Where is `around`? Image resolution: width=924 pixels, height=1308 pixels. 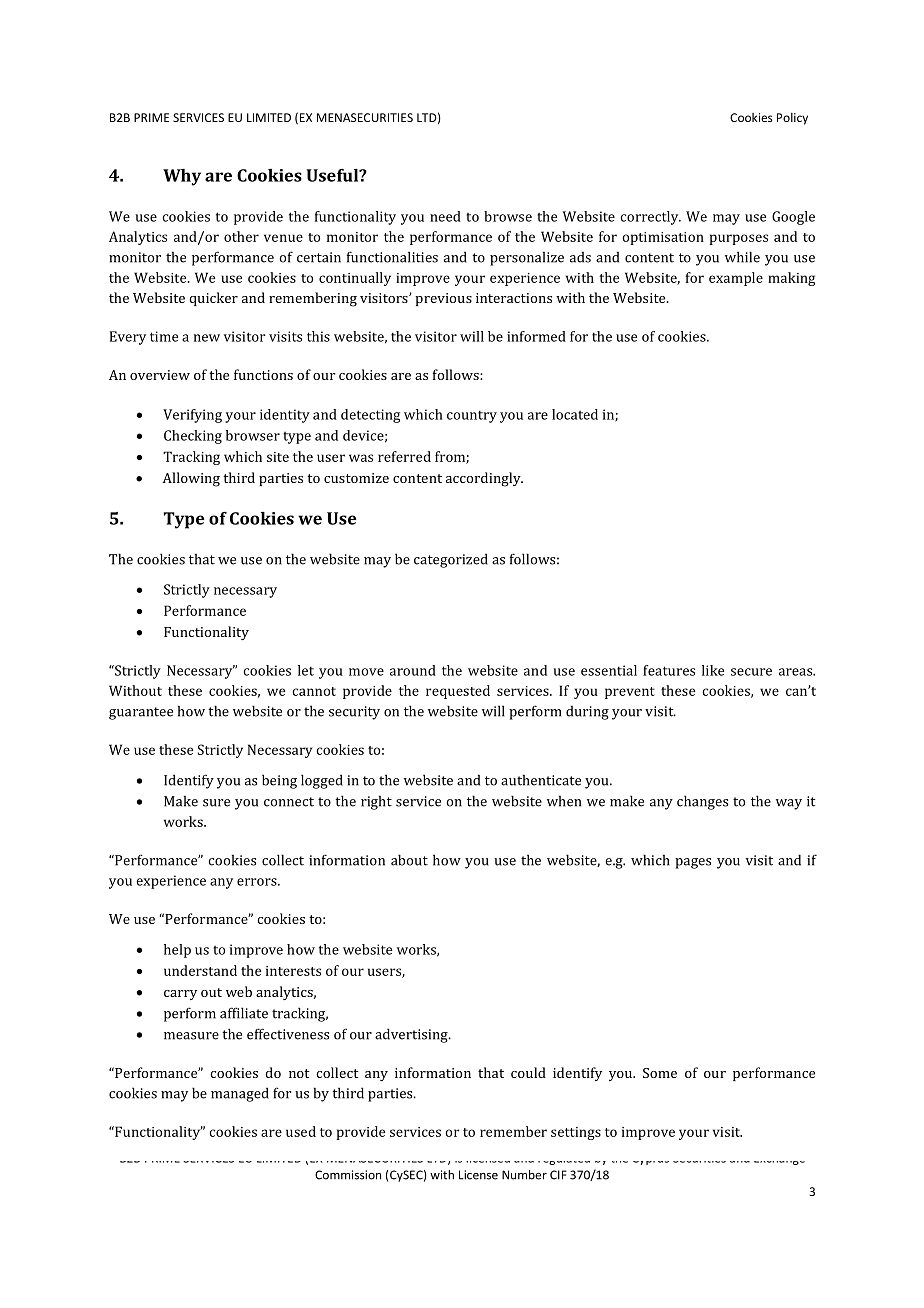 around is located at coordinates (413, 670).
